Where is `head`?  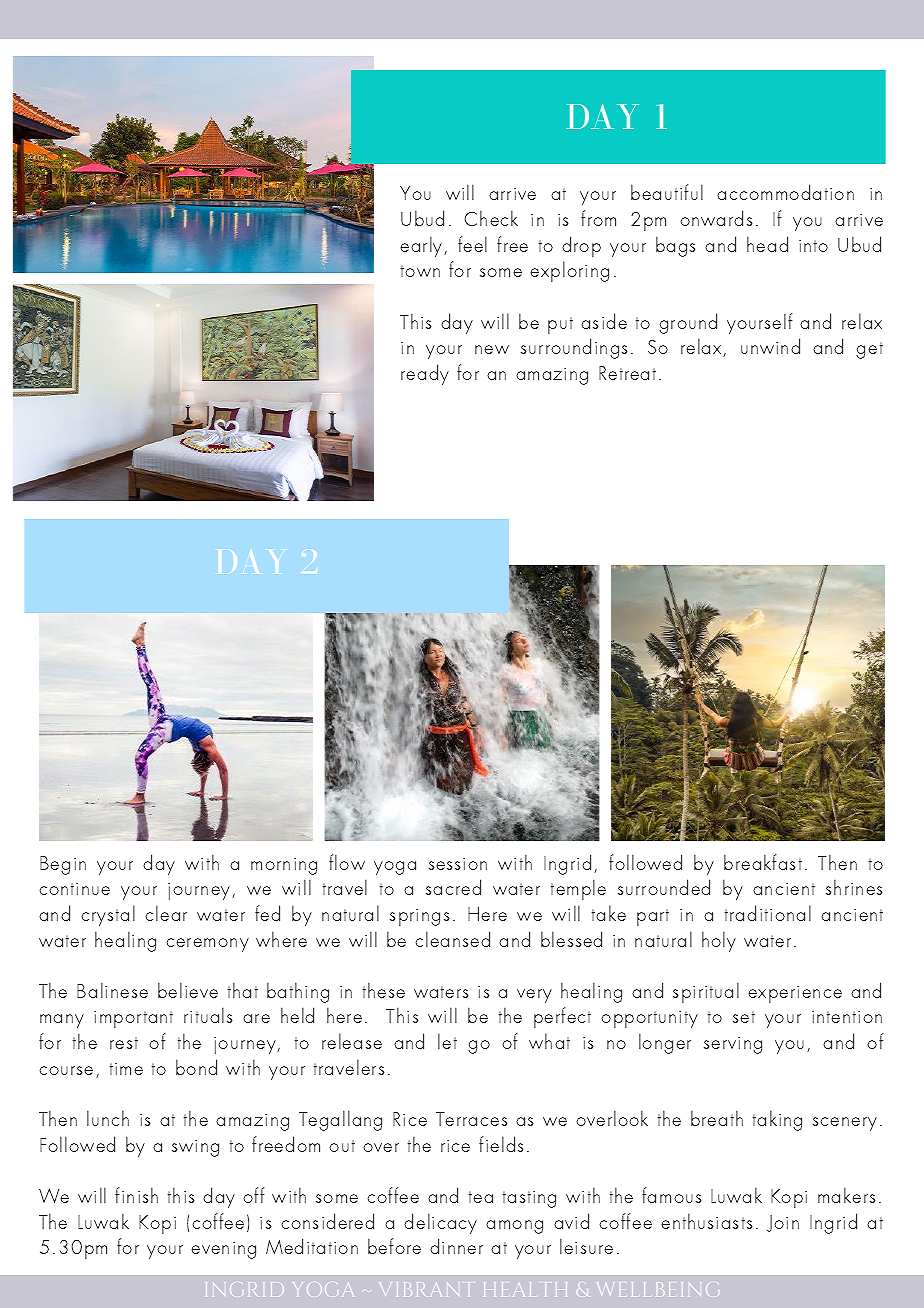 head is located at coordinates (767, 244).
